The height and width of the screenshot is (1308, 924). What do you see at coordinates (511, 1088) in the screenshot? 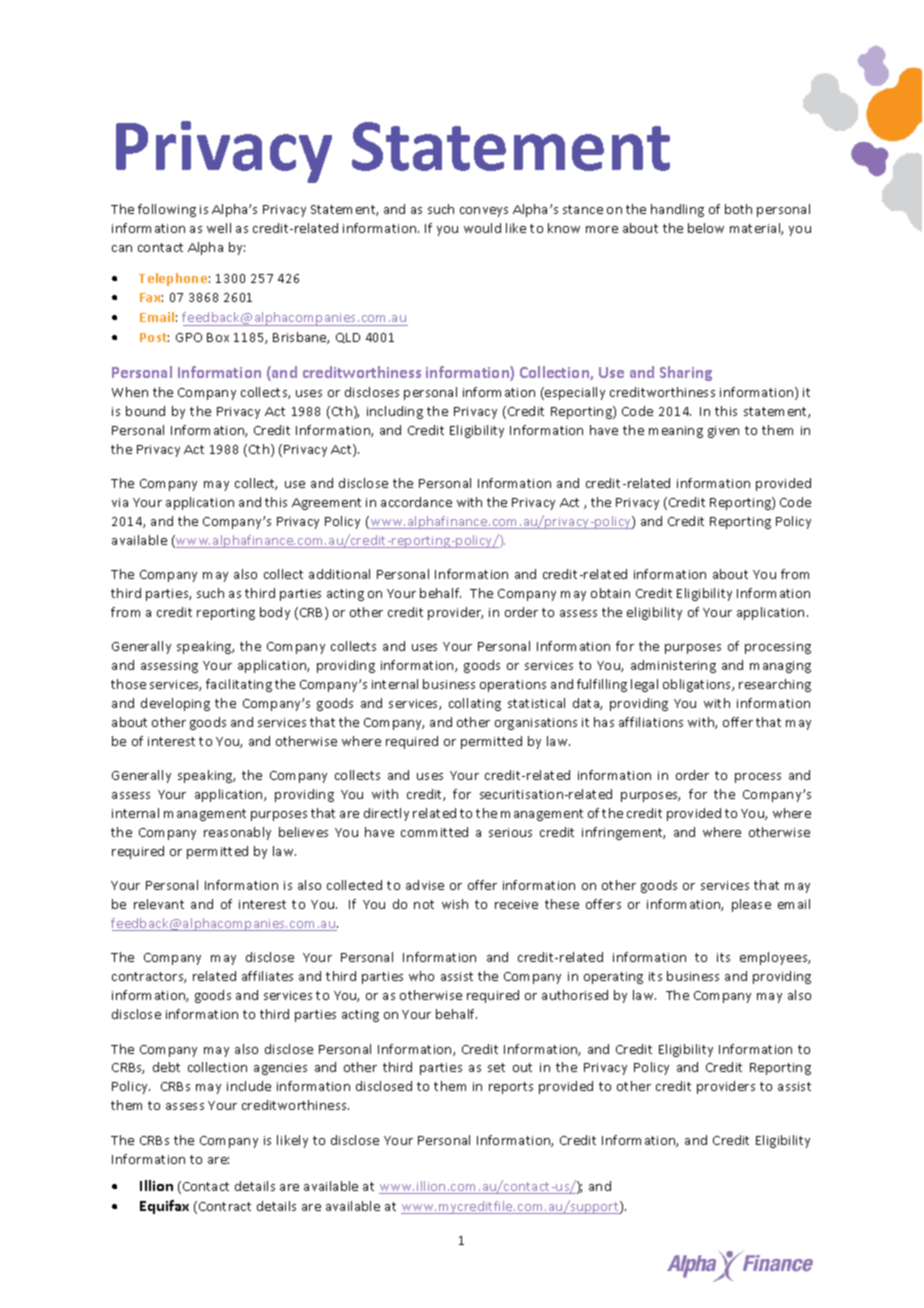
I see `reports` at bounding box center [511, 1088].
